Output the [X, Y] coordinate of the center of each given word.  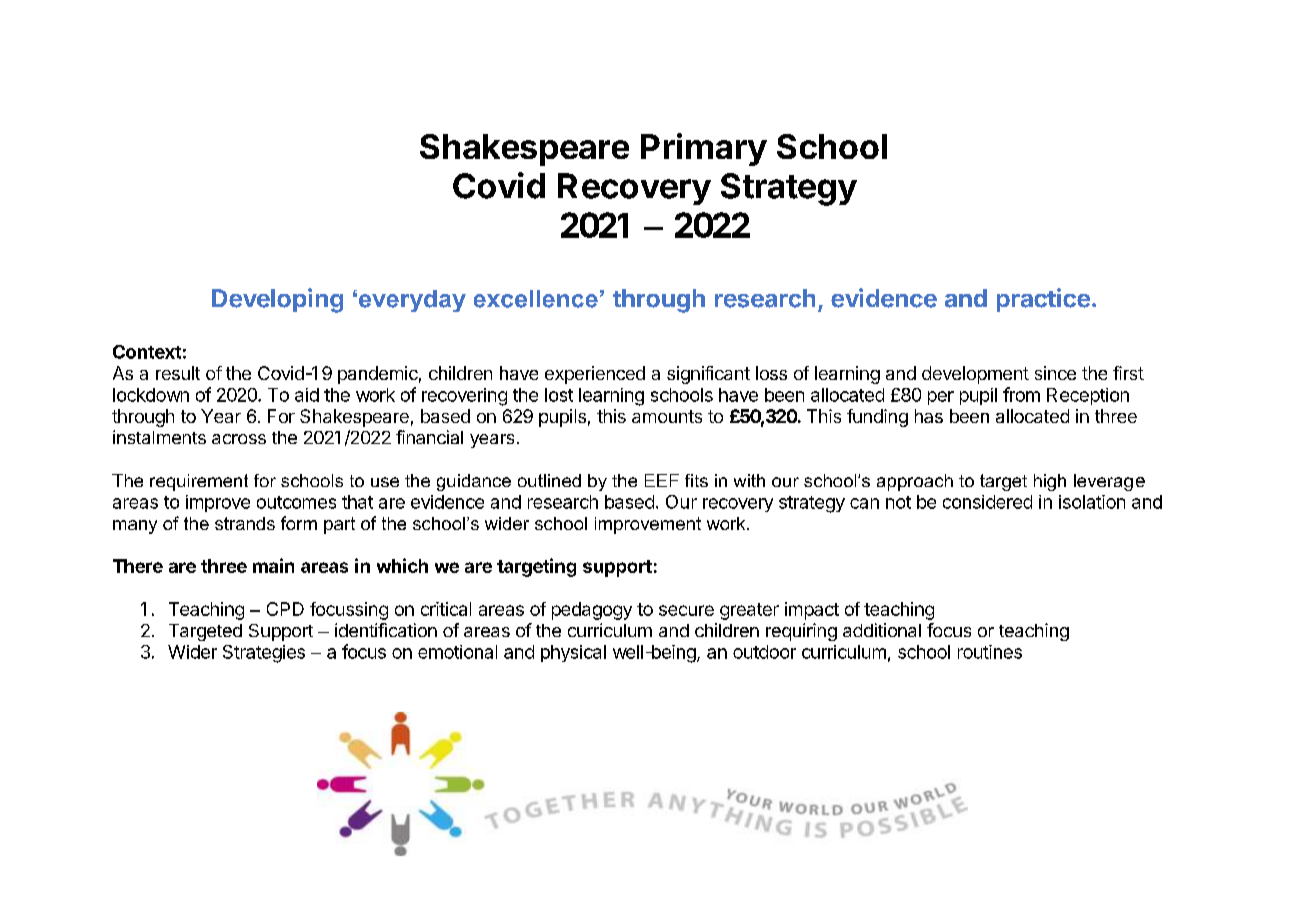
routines [990, 652]
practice [1043, 300]
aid [307, 395]
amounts [667, 416]
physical [573, 653]
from [1021, 394]
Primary [704, 149]
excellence [536, 299]
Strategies [264, 654]
